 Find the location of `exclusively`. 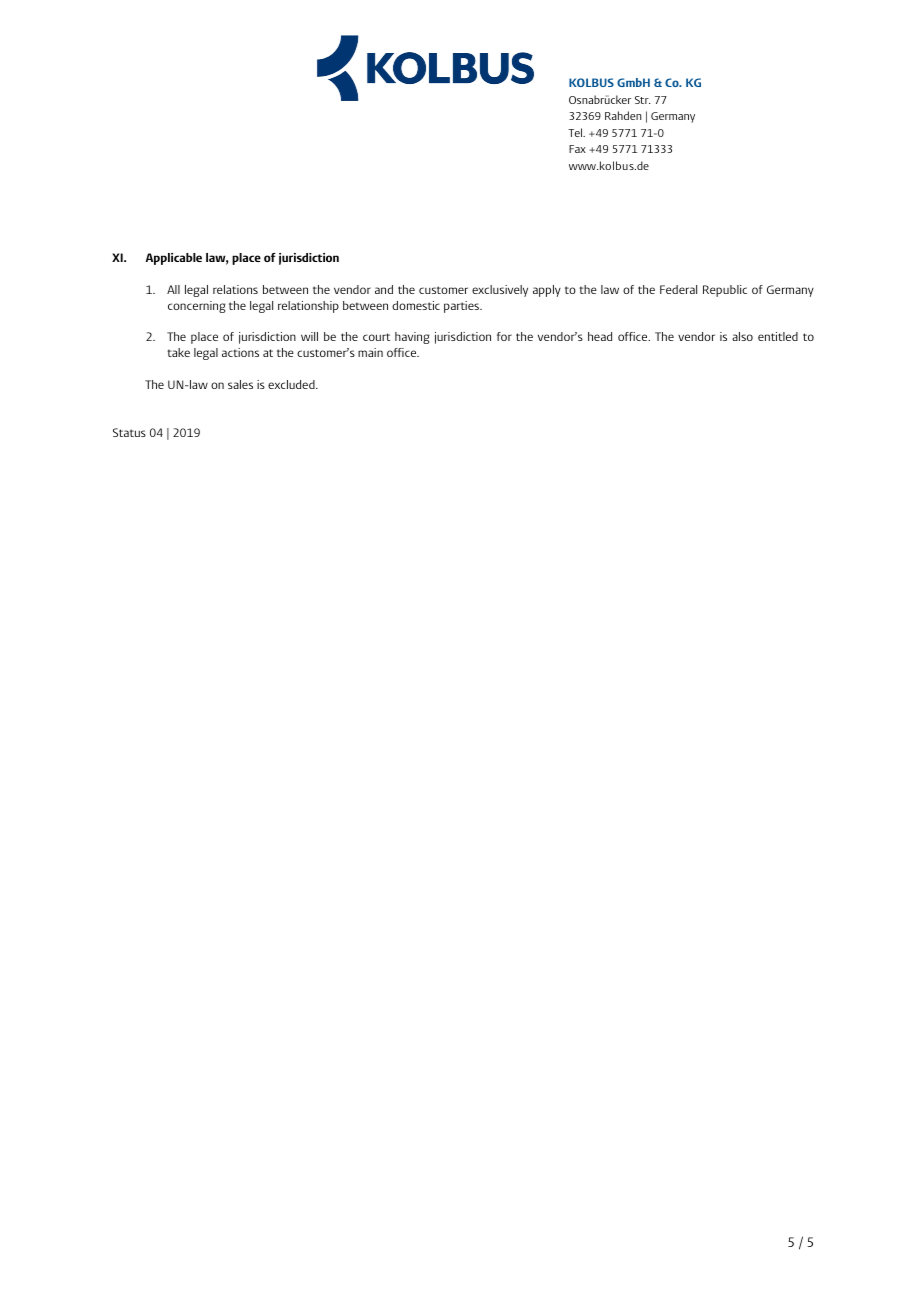

exclusively is located at coordinates (500, 291).
